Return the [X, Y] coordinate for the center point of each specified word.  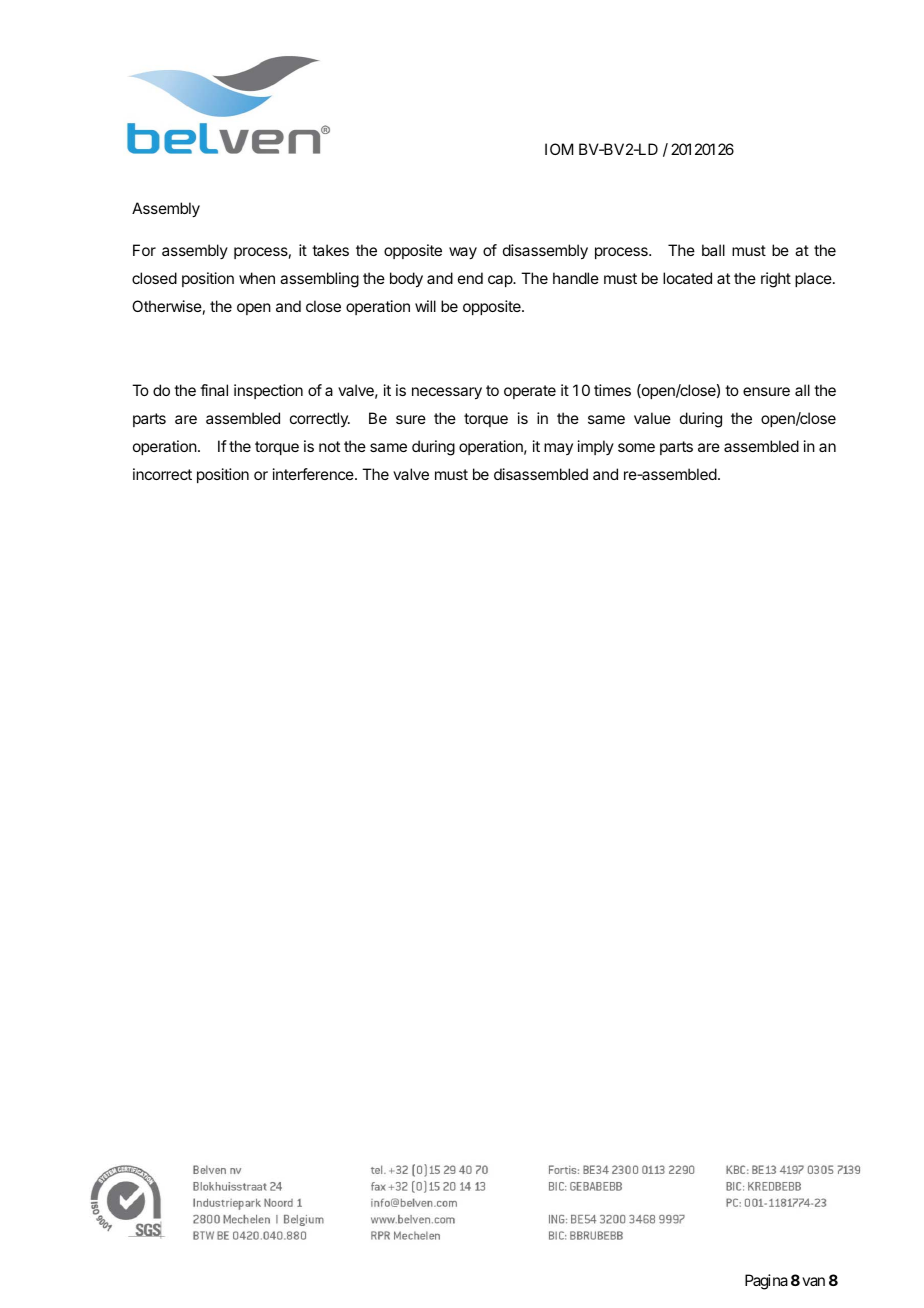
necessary [447, 393]
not [329, 446]
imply [596, 447]
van [813, 1281]
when [257, 278]
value [652, 418]
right [776, 280]
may [558, 449]
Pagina [766, 1282]
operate [530, 392]
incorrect [162, 474]
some [636, 447]
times [612, 390]
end [470, 278]
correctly [320, 419]
